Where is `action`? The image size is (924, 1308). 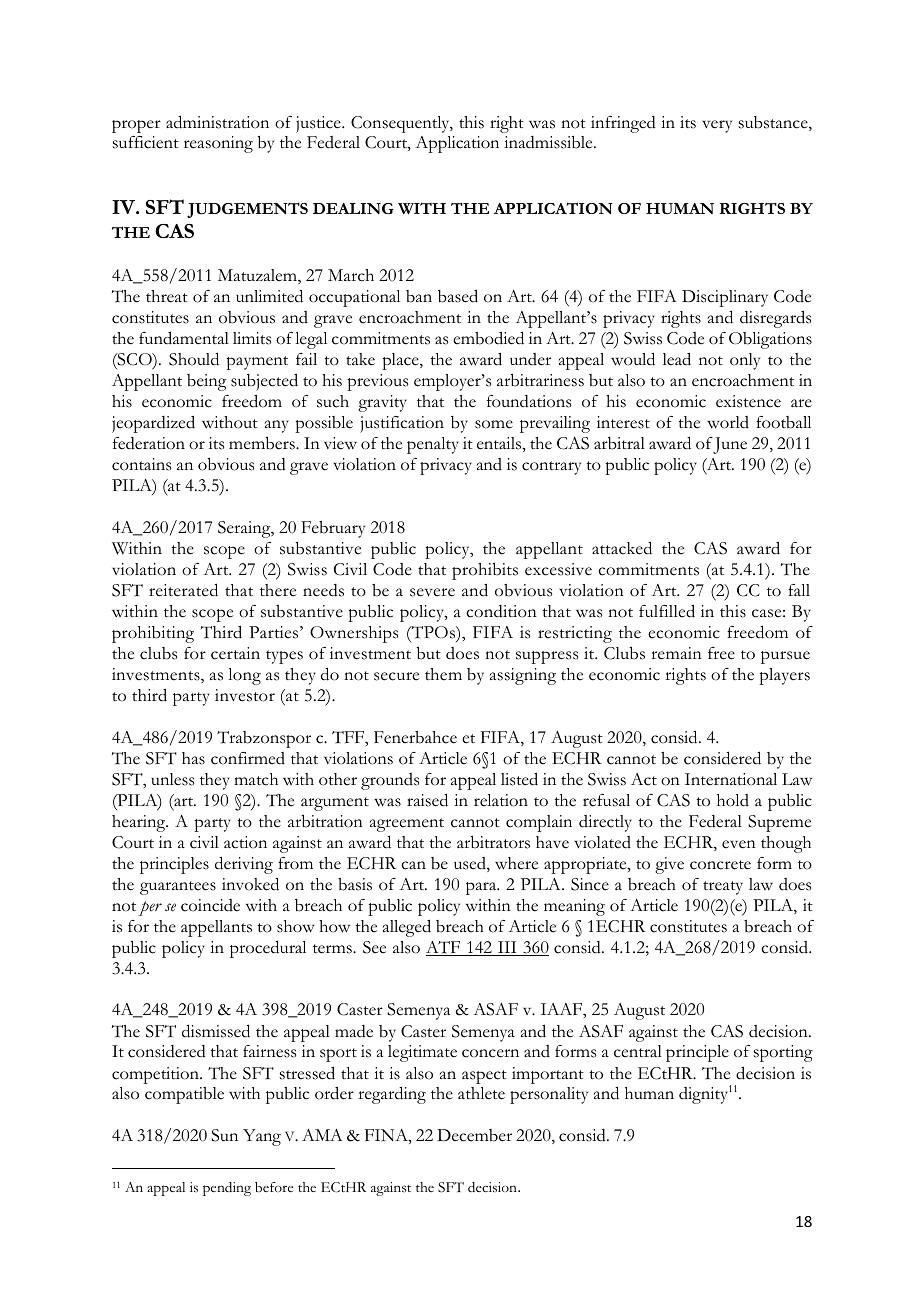 action is located at coordinates (245, 842).
